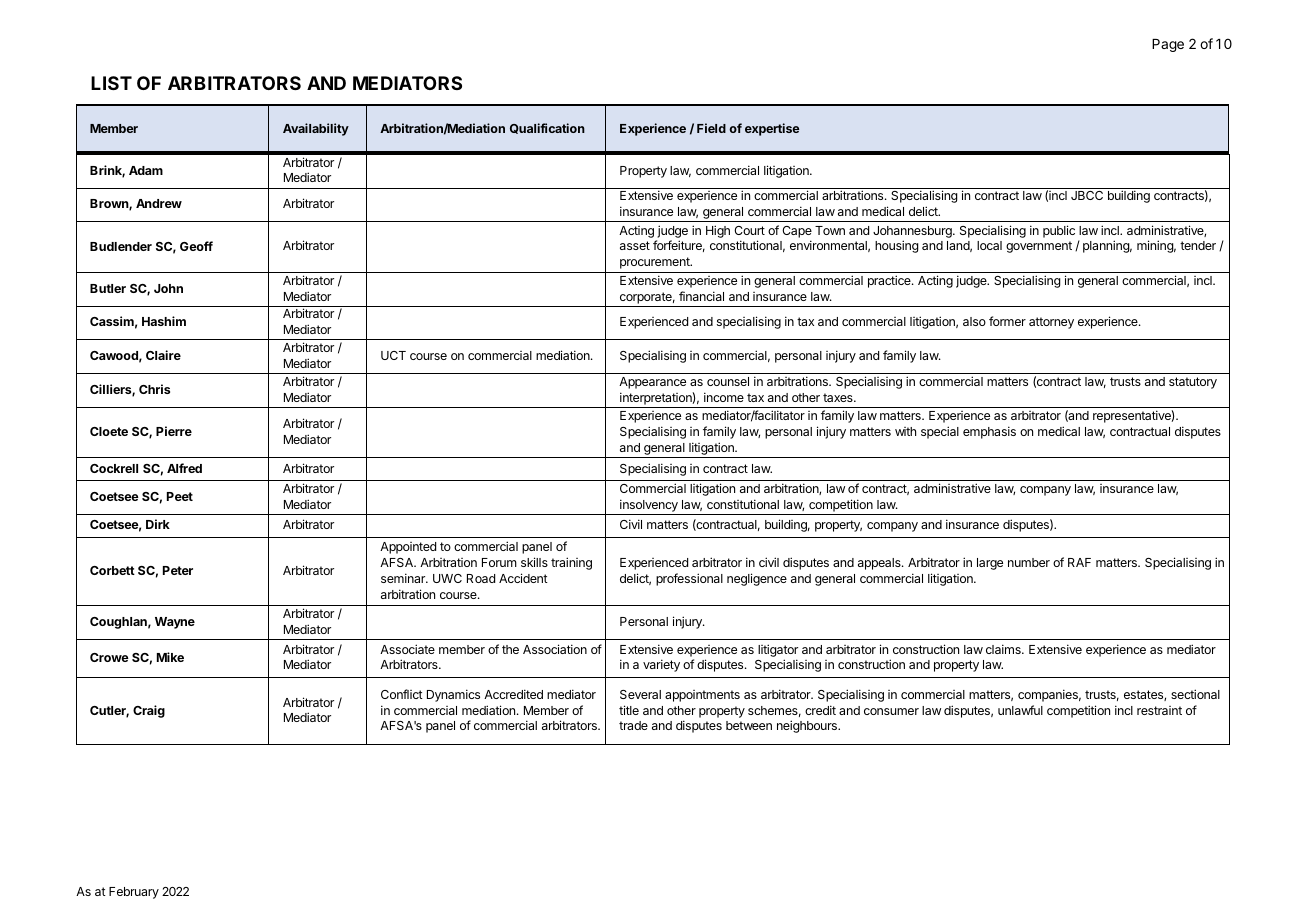  Describe the element at coordinates (701, 296) in the screenshot. I see `financial` at that location.
